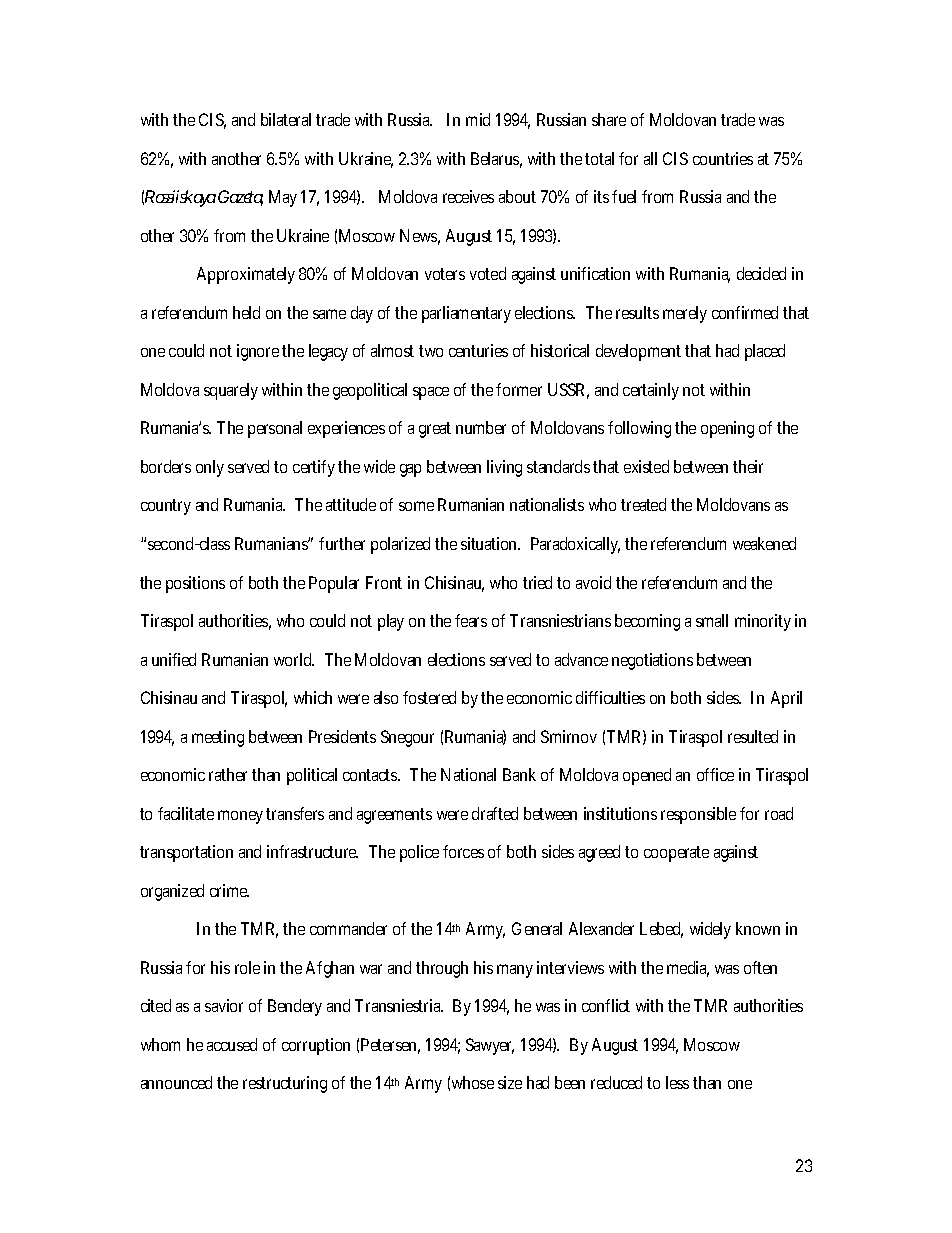 The image size is (952, 1233). Describe the element at coordinates (727, 429) in the document. I see `opening` at that location.
